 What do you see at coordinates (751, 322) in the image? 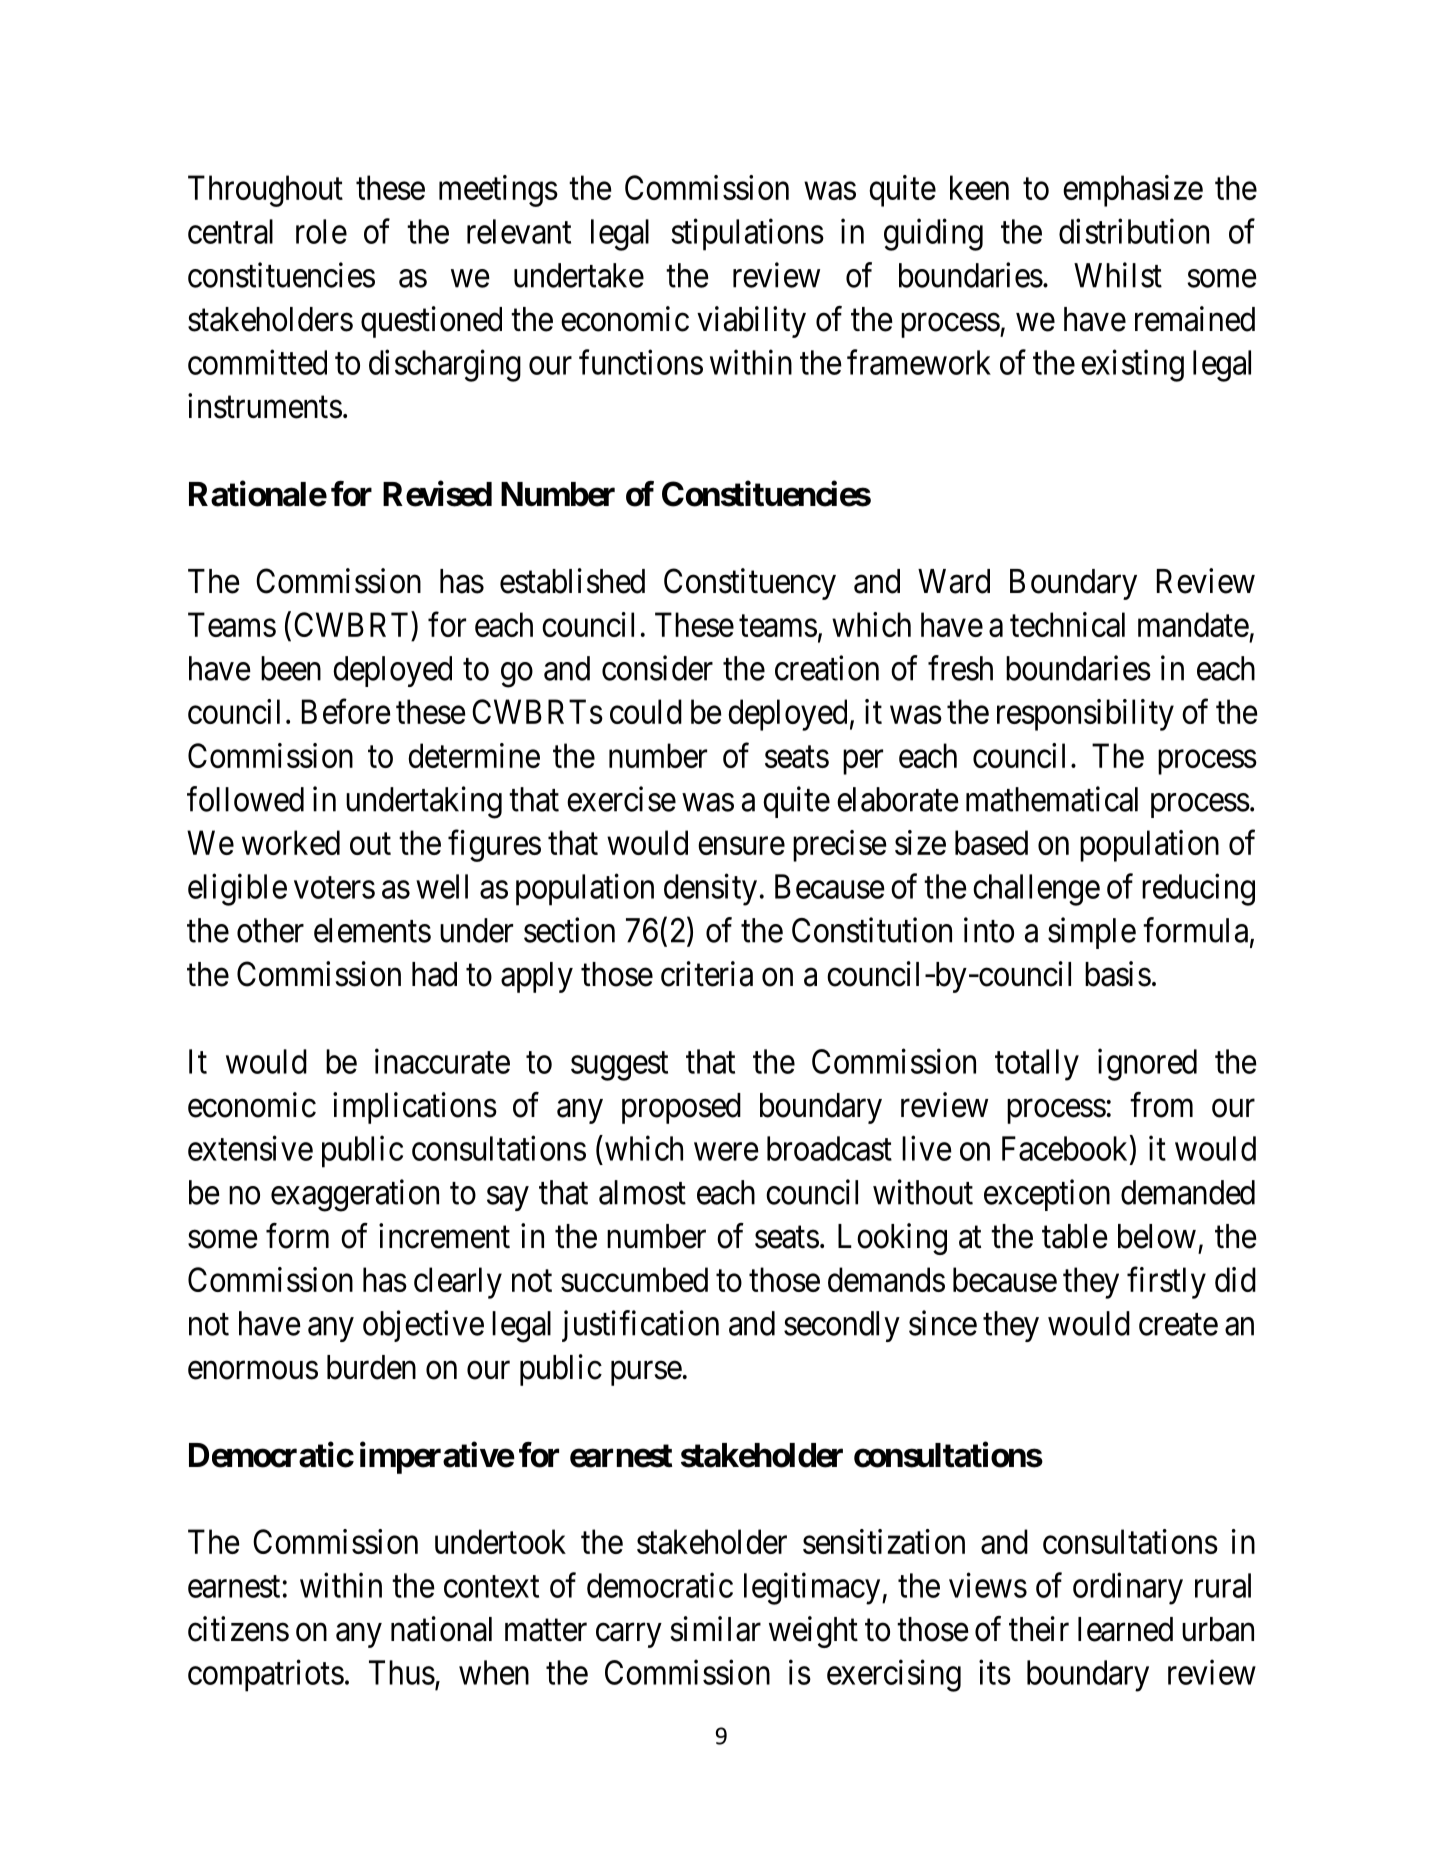
I see `viability` at bounding box center [751, 322].
